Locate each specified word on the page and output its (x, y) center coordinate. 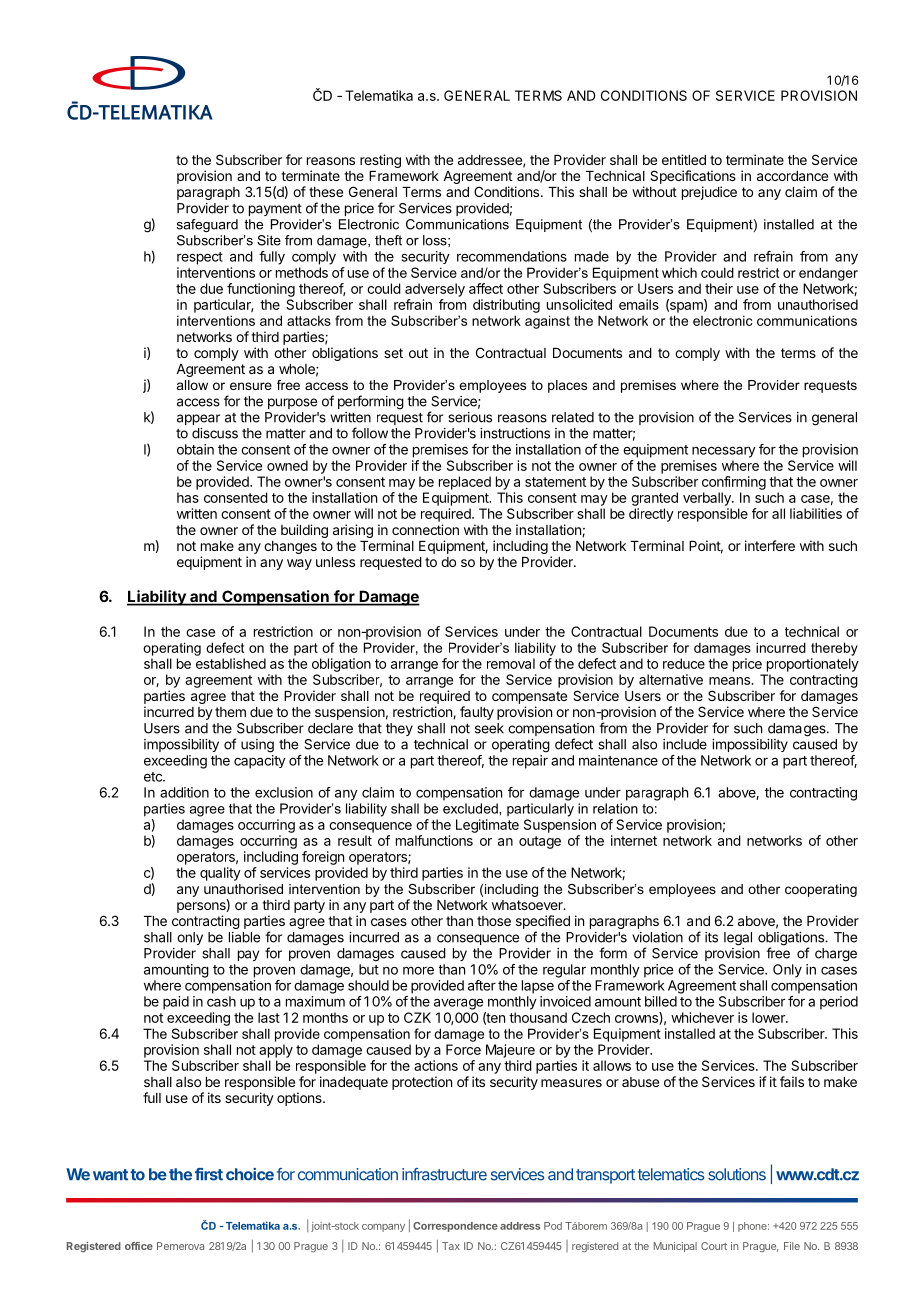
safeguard (207, 225)
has (188, 497)
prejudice (709, 193)
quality (220, 874)
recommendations (512, 256)
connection (425, 529)
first (209, 1174)
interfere (770, 545)
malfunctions (434, 840)
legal (738, 939)
